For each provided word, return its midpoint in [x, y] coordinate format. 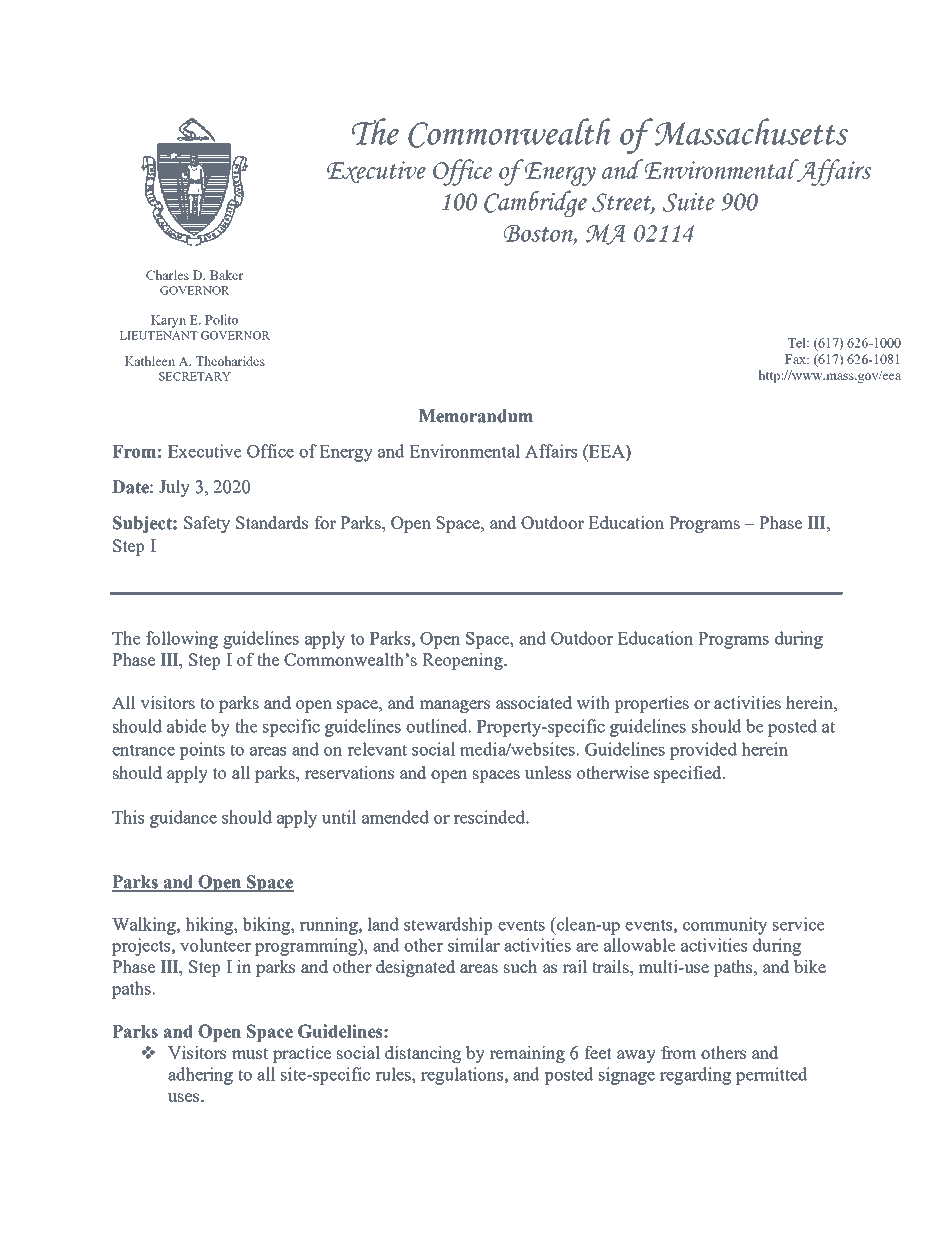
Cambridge [535, 203]
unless [548, 772]
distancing [423, 1054]
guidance [183, 819]
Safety [207, 524]
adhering [200, 1076]
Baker [226, 275]
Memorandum [476, 416]
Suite [688, 202]
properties [651, 704]
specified [689, 774]
